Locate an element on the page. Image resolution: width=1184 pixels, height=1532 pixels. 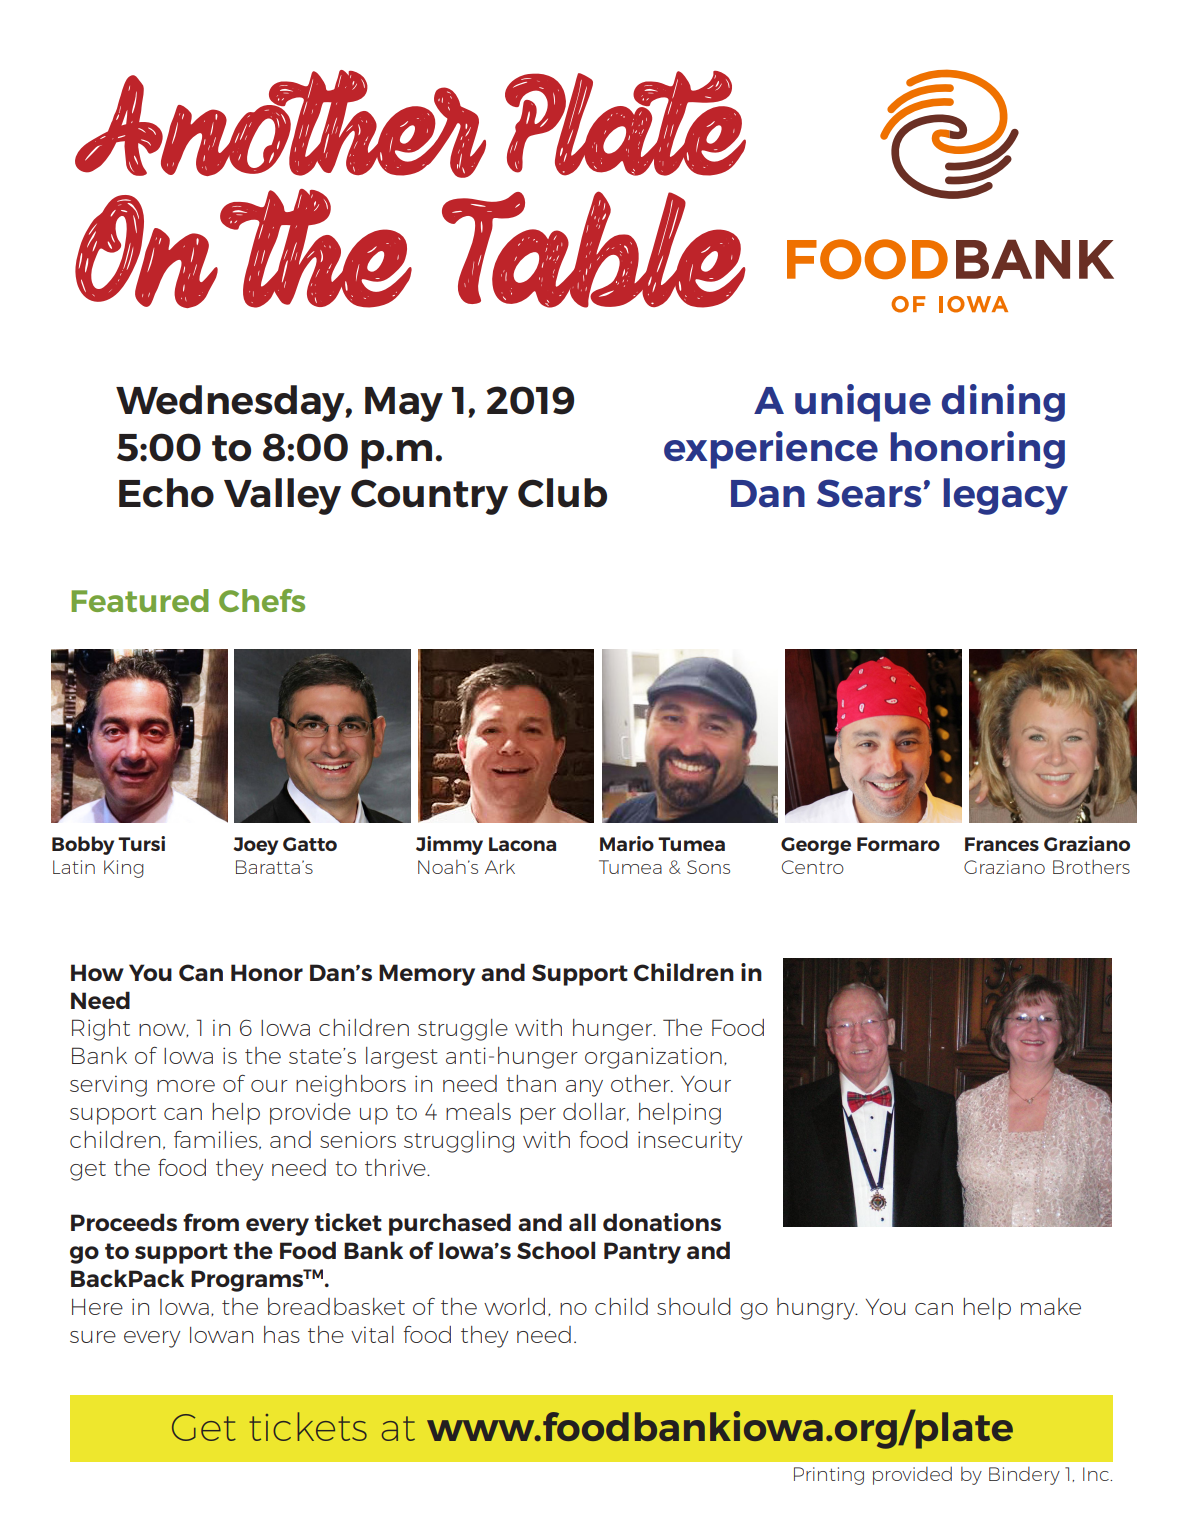
sure is located at coordinates (93, 1337).
